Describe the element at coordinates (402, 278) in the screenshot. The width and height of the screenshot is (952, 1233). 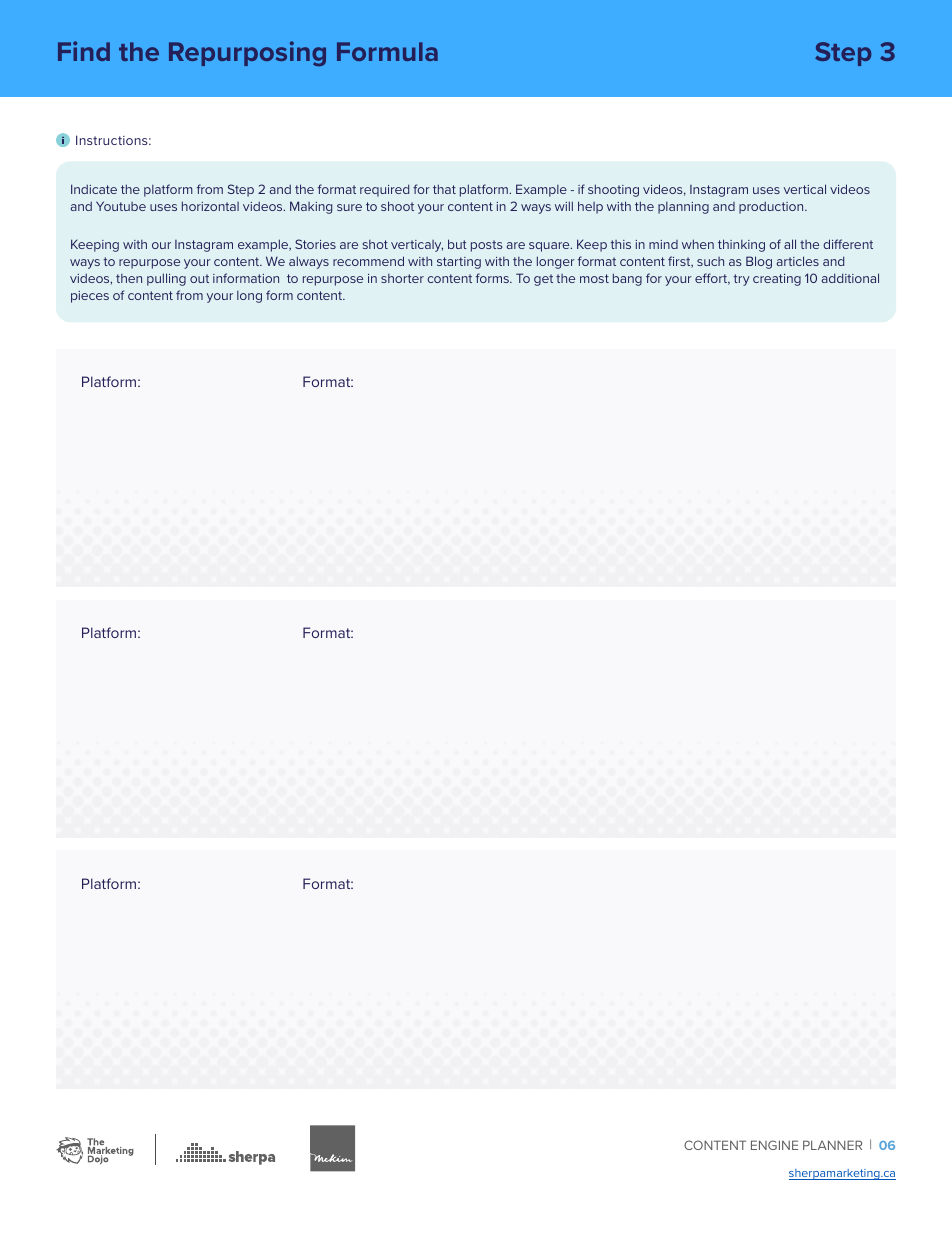
I see `shorter` at that location.
